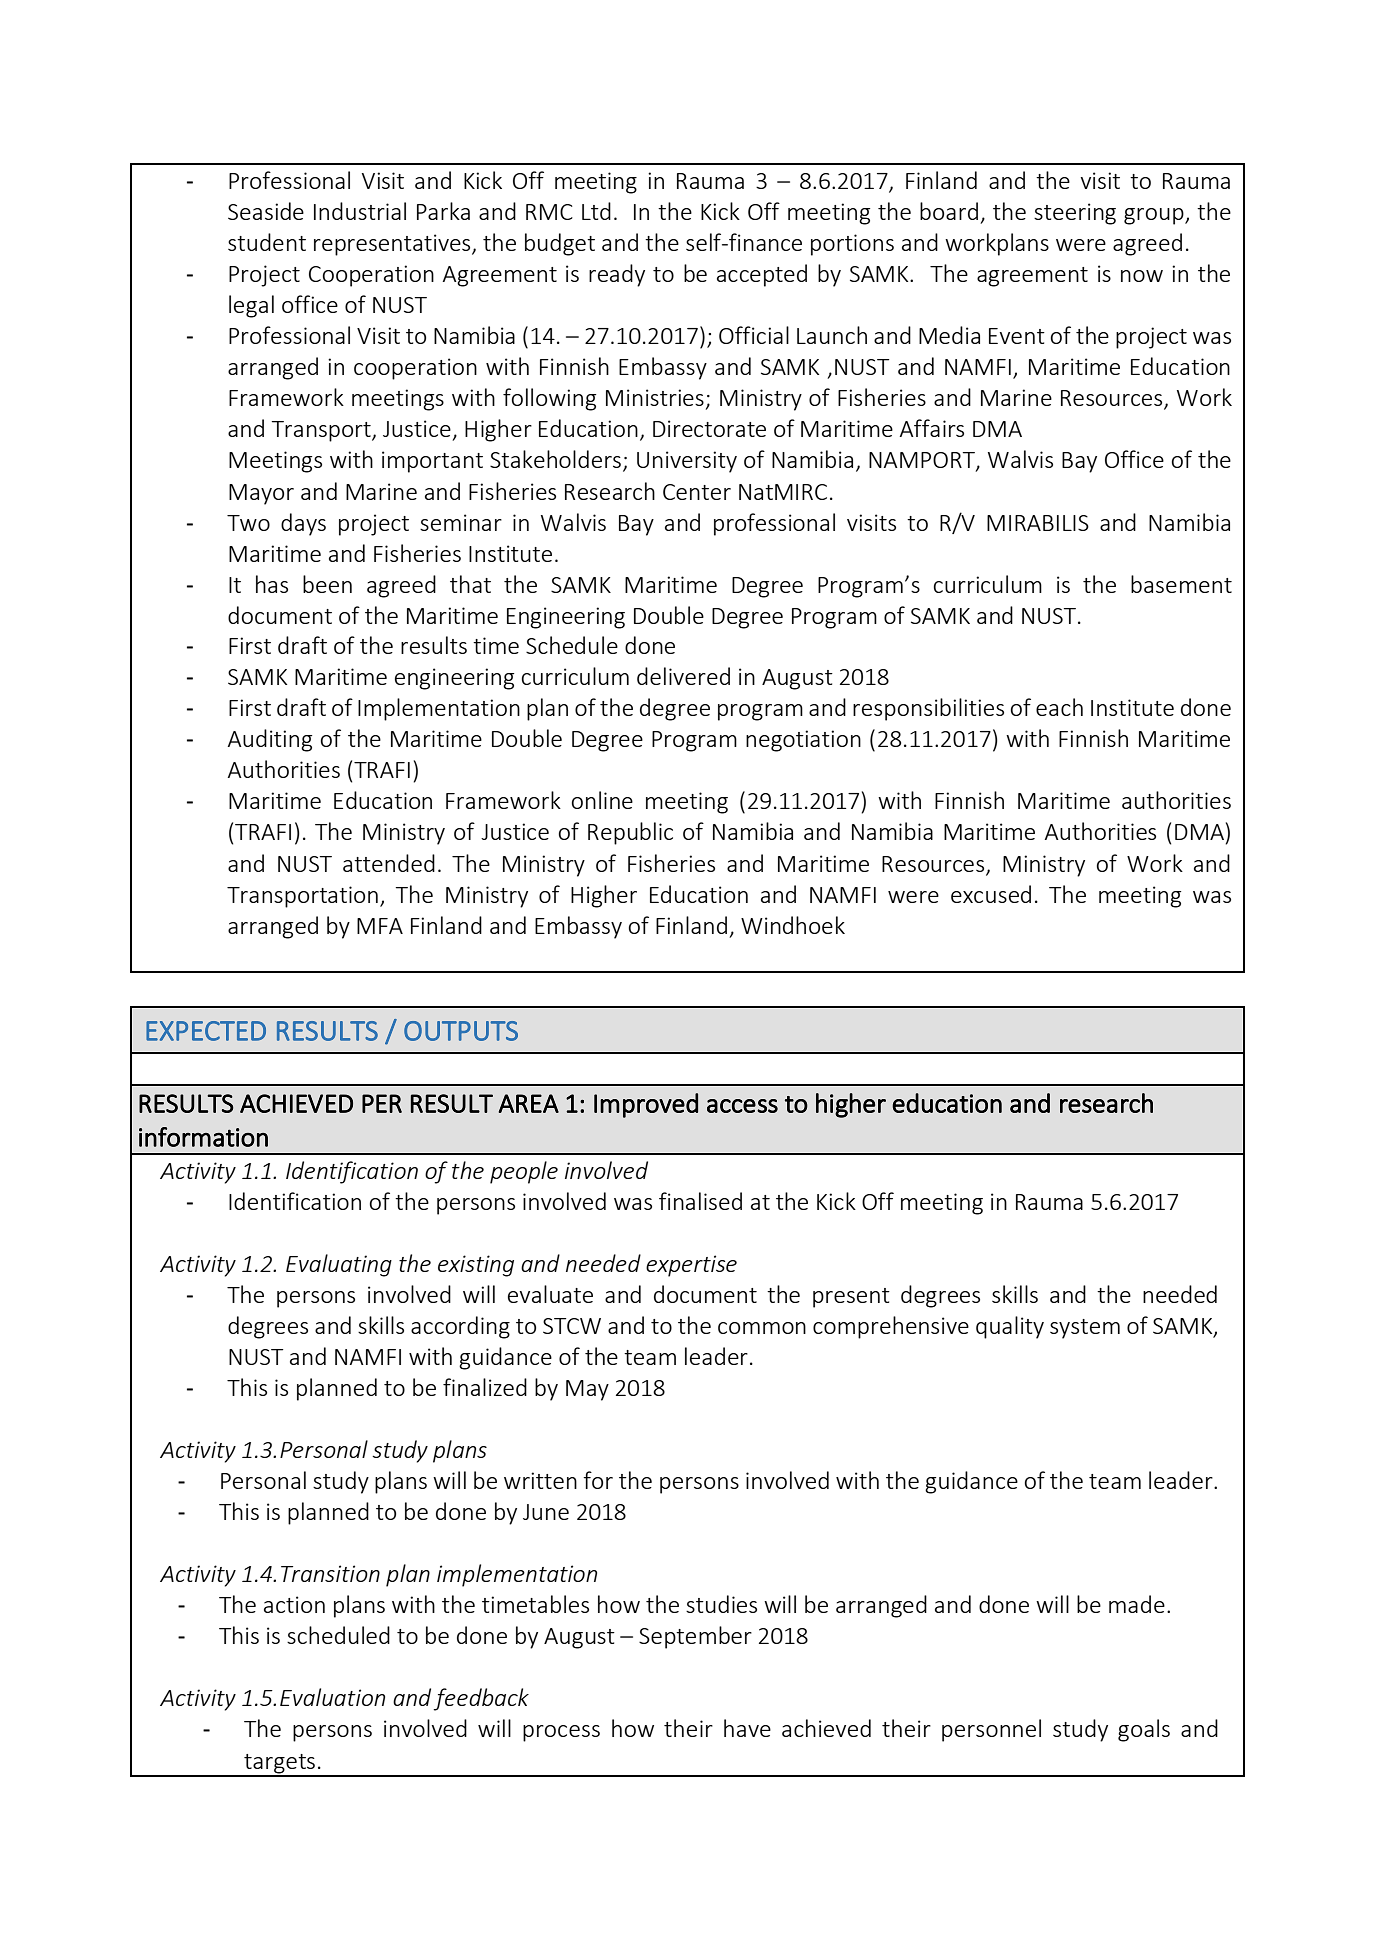 This screenshot has width=1375, height=1945. Describe the element at coordinates (380, 926) in the screenshot. I see `MFA` at that location.
